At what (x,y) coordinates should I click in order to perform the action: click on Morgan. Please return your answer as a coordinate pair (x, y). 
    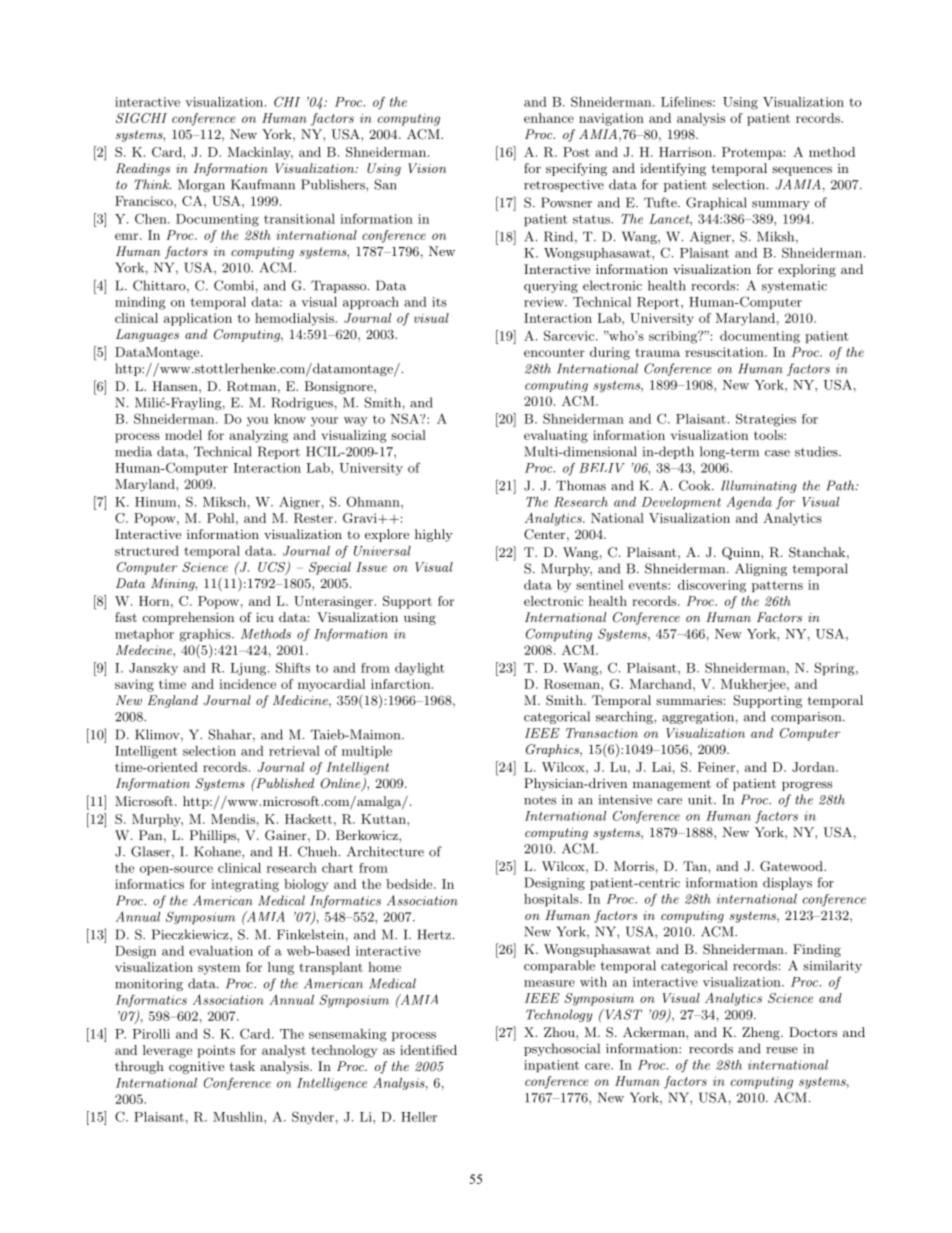
    Looking at the image, I should click on (201, 185).
